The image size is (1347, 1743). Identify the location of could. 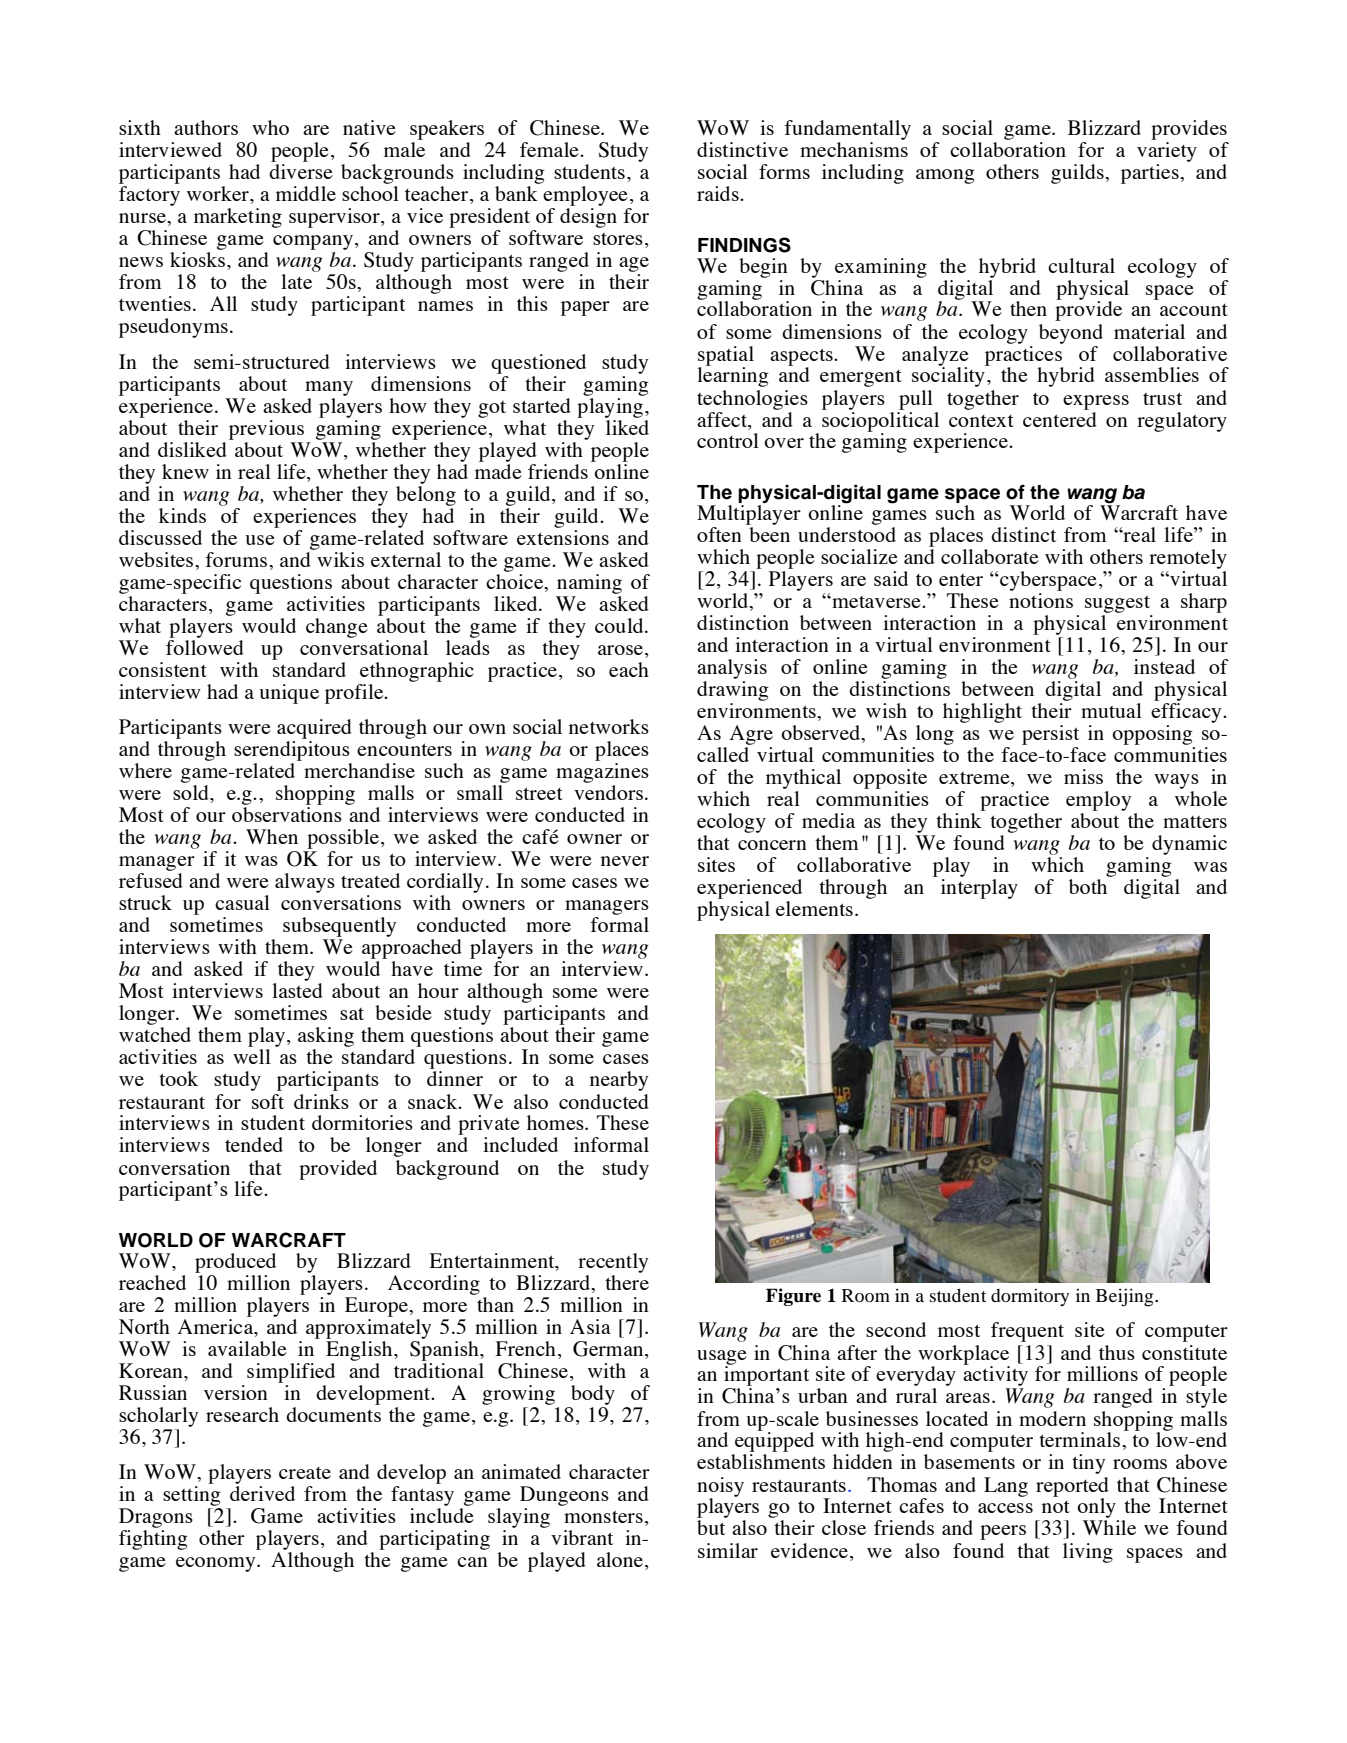
(620, 625).
